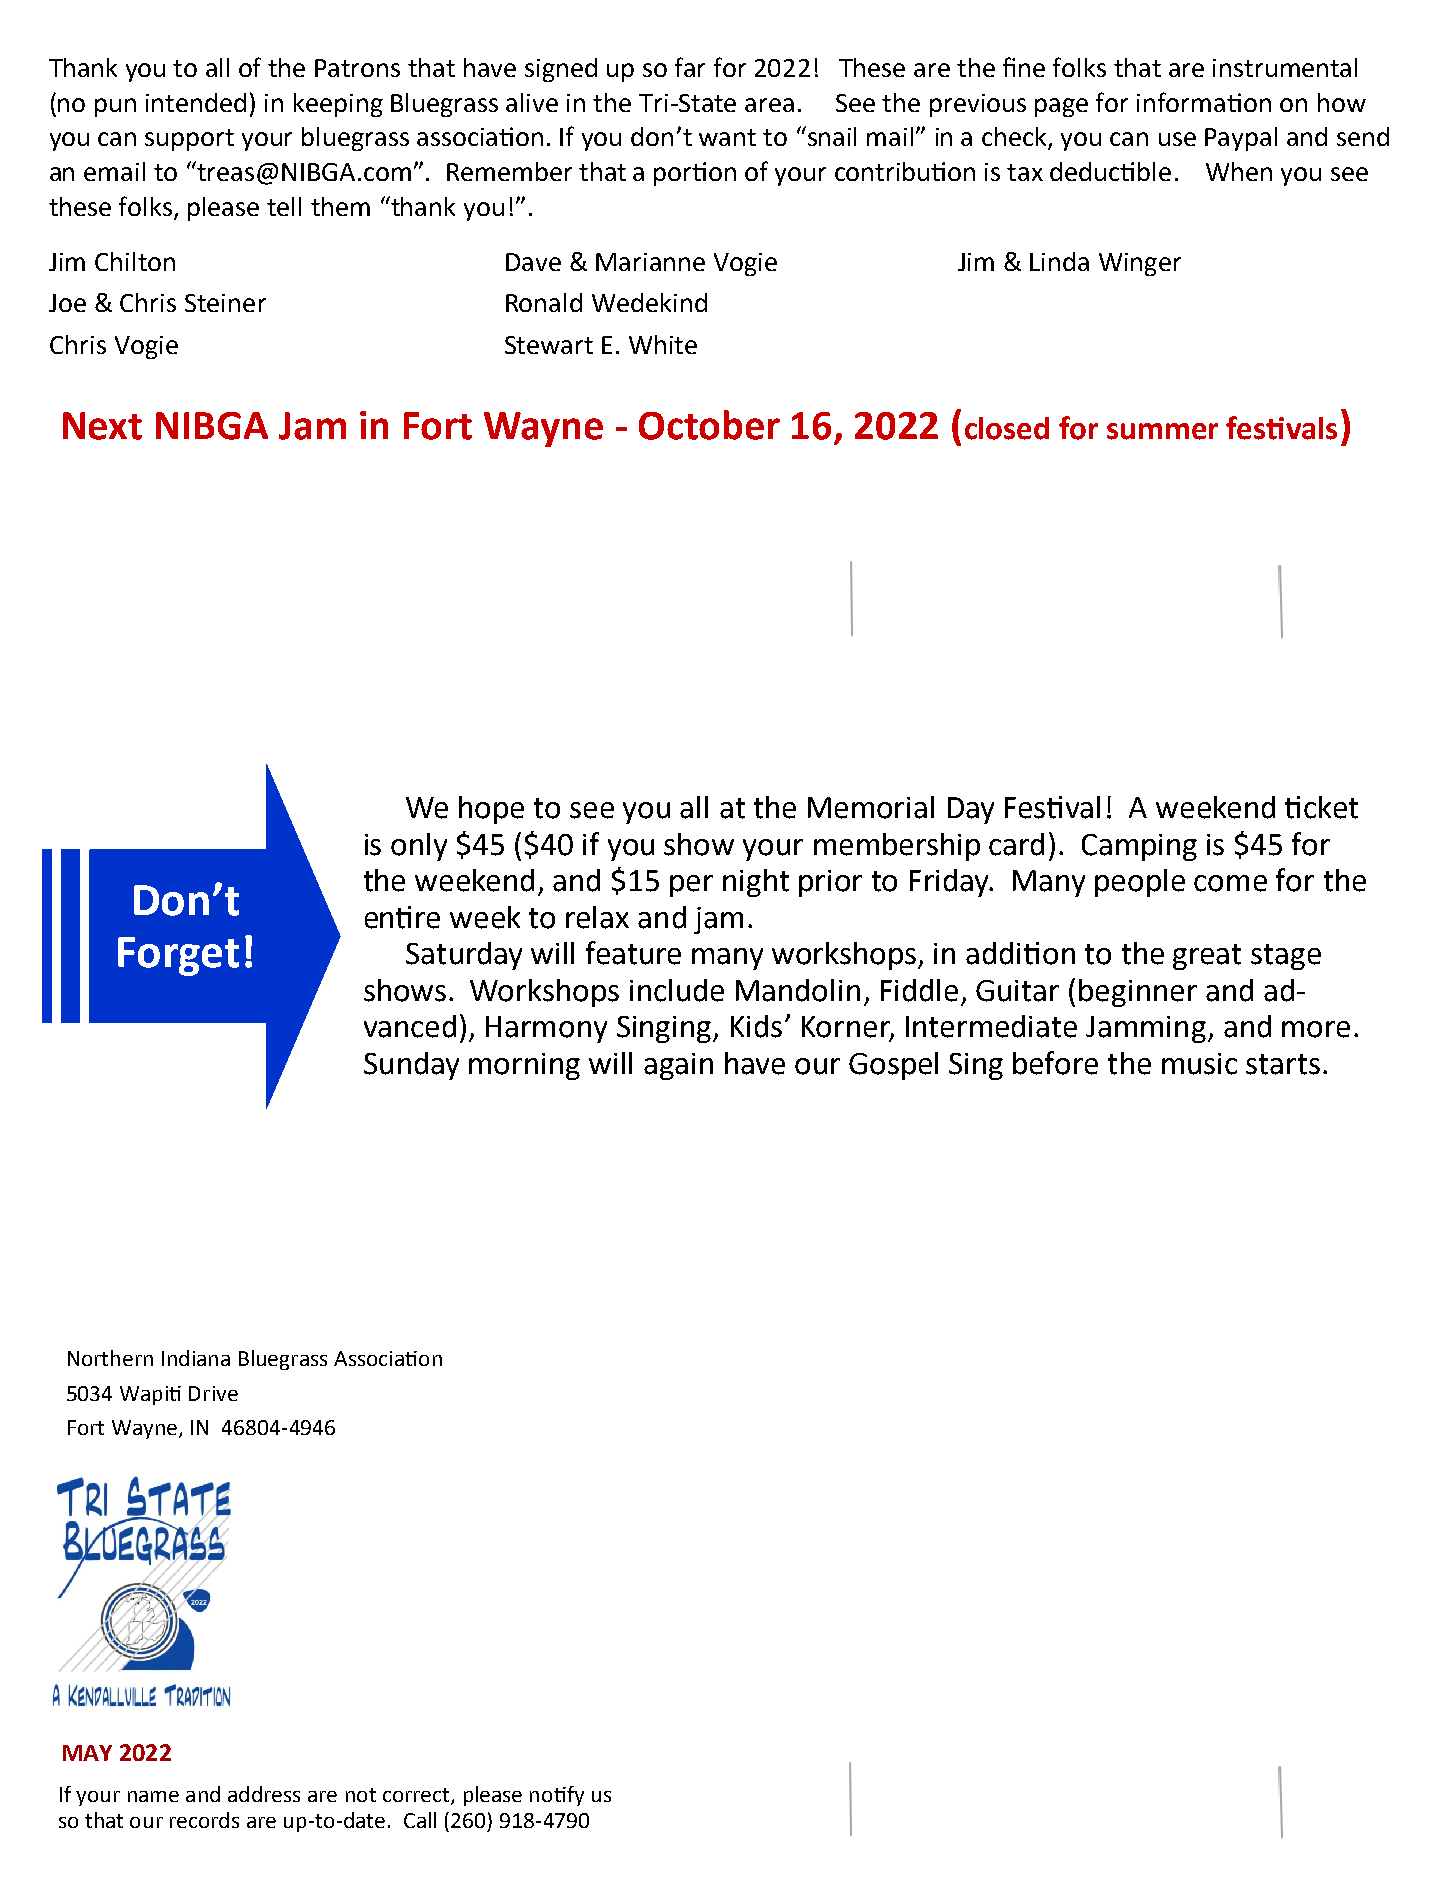  What do you see at coordinates (709, 425) in the image?
I see `October` at bounding box center [709, 425].
